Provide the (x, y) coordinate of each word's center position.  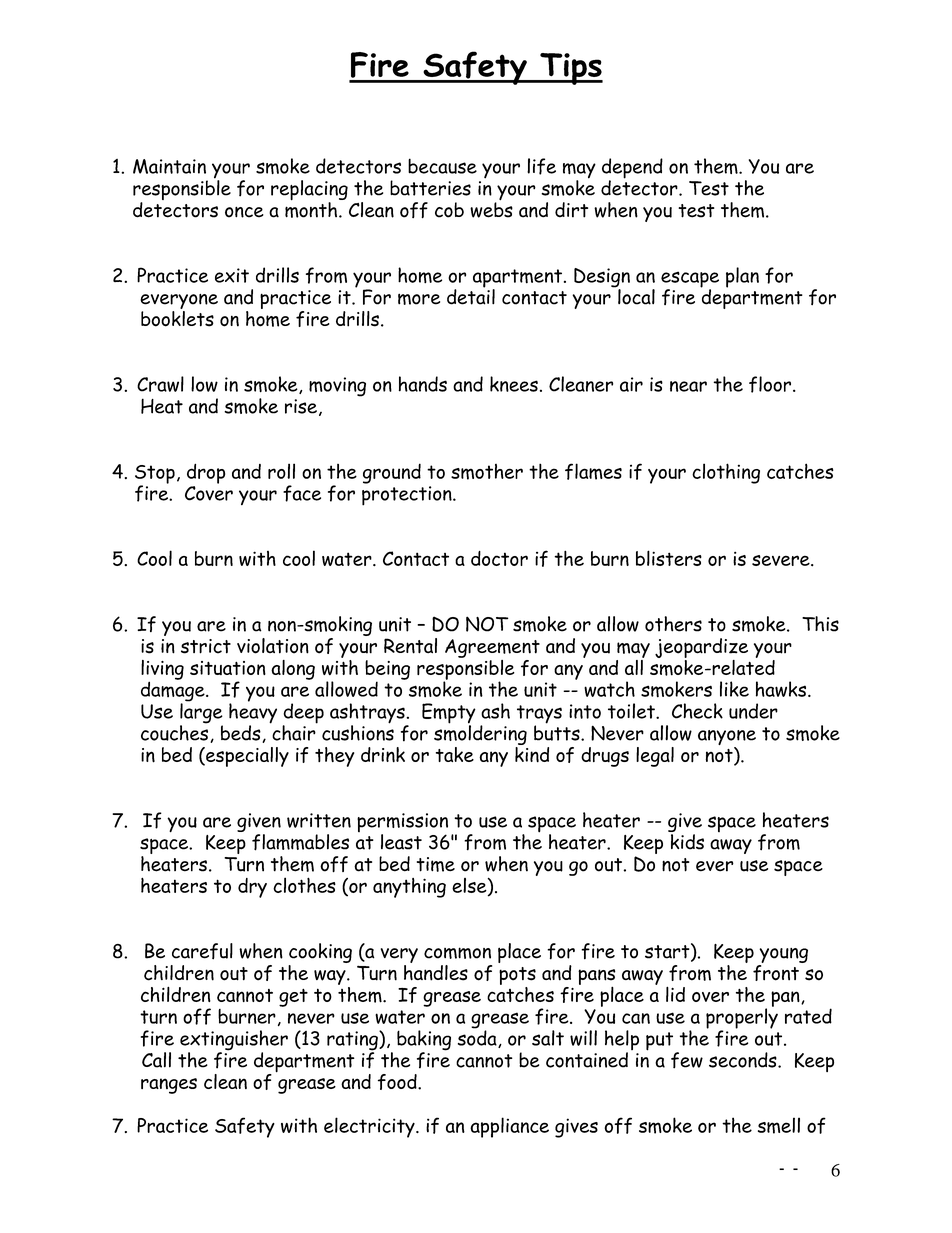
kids (687, 842)
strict (206, 646)
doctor (499, 558)
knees (514, 384)
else (470, 886)
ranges (169, 1086)
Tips (570, 69)
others (673, 624)
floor (770, 384)
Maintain (169, 166)
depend (632, 169)
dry (252, 888)
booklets (177, 319)
